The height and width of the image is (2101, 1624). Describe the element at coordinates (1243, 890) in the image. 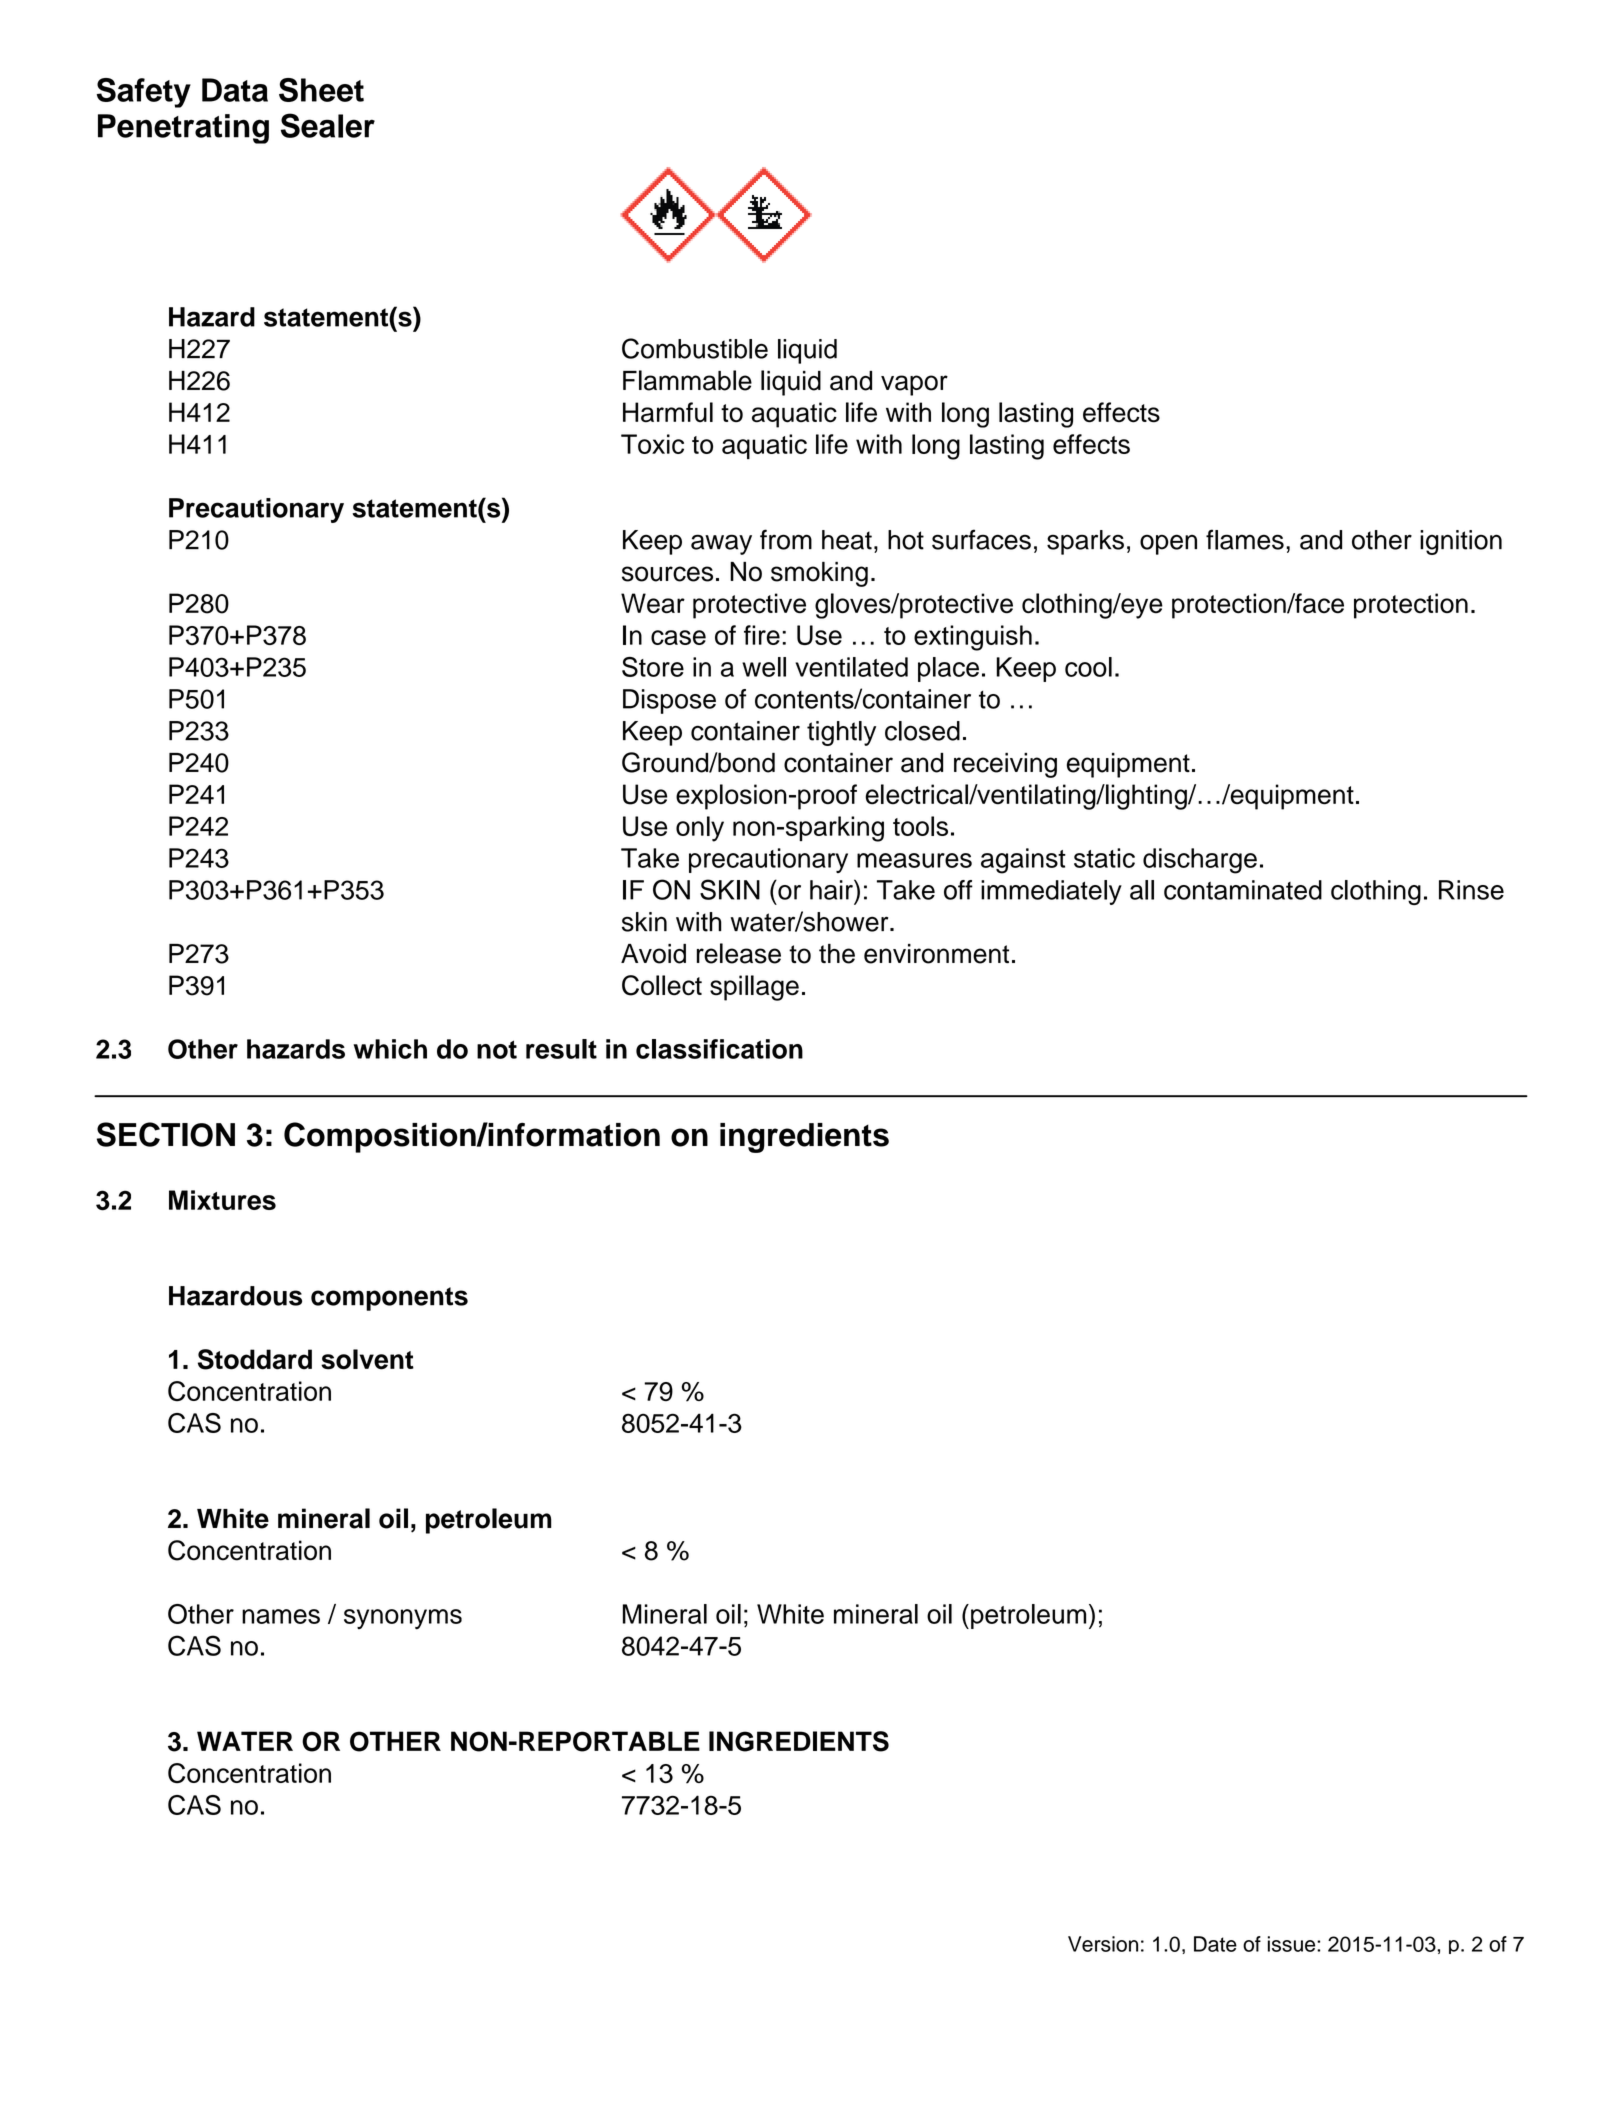

I see `contaminated` at that location.
